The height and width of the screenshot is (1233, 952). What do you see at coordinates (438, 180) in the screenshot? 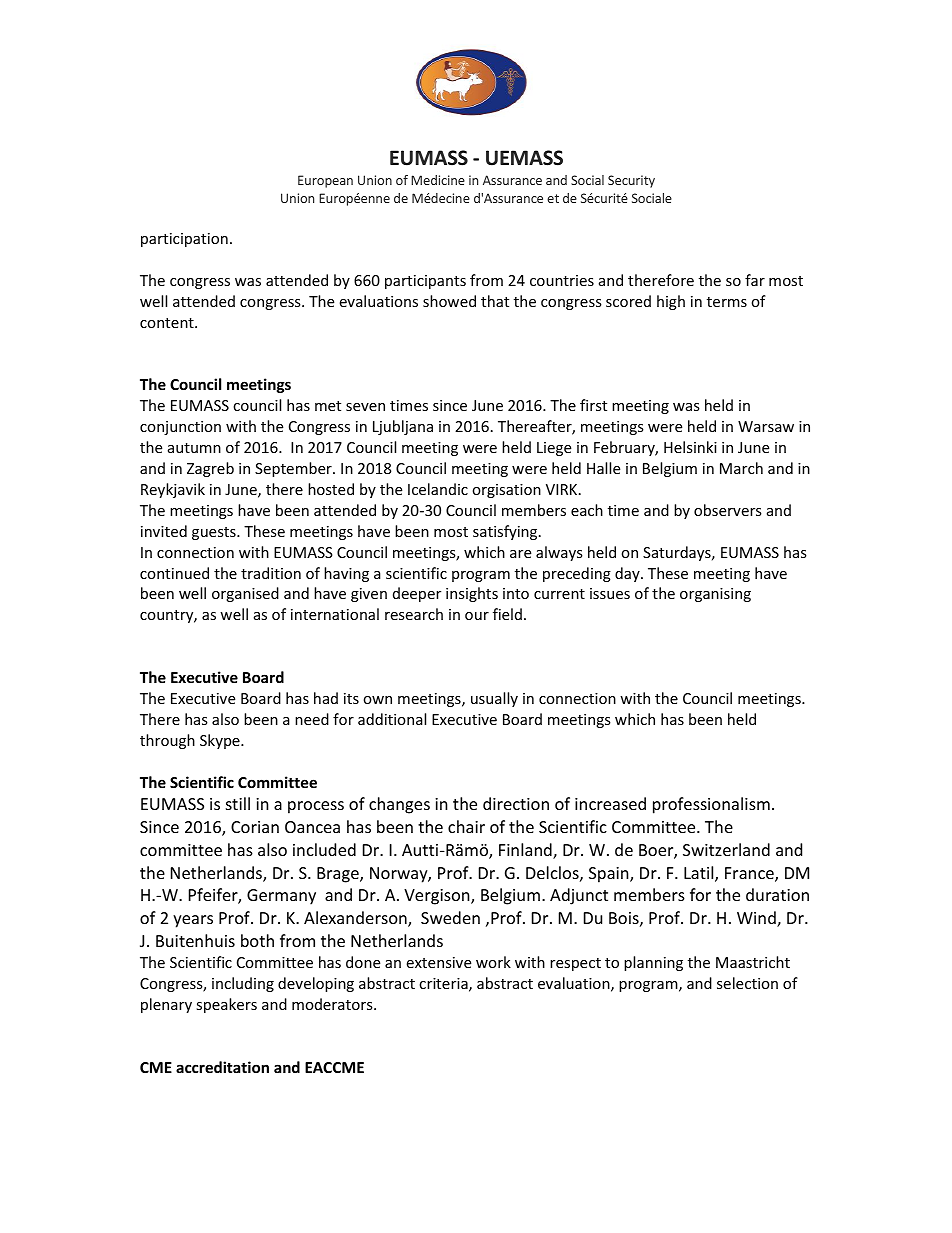
I see `Medicine` at bounding box center [438, 180].
